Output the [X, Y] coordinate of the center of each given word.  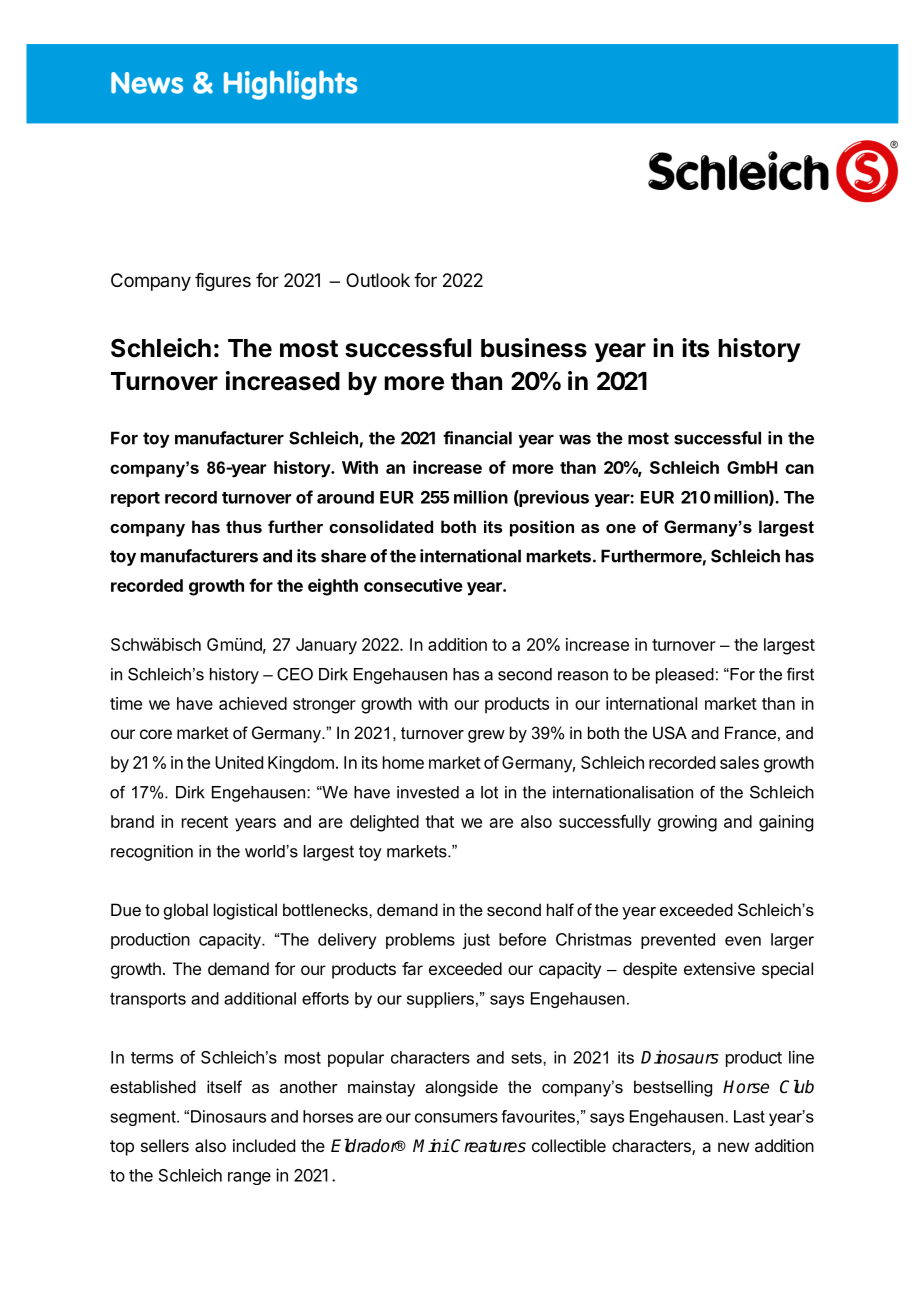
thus [244, 526]
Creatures [488, 1146]
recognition [152, 853]
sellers [165, 1145]
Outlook [378, 280]
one [621, 528]
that [439, 821]
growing [687, 823]
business [534, 348]
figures [223, 282]
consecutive [413, 585]
